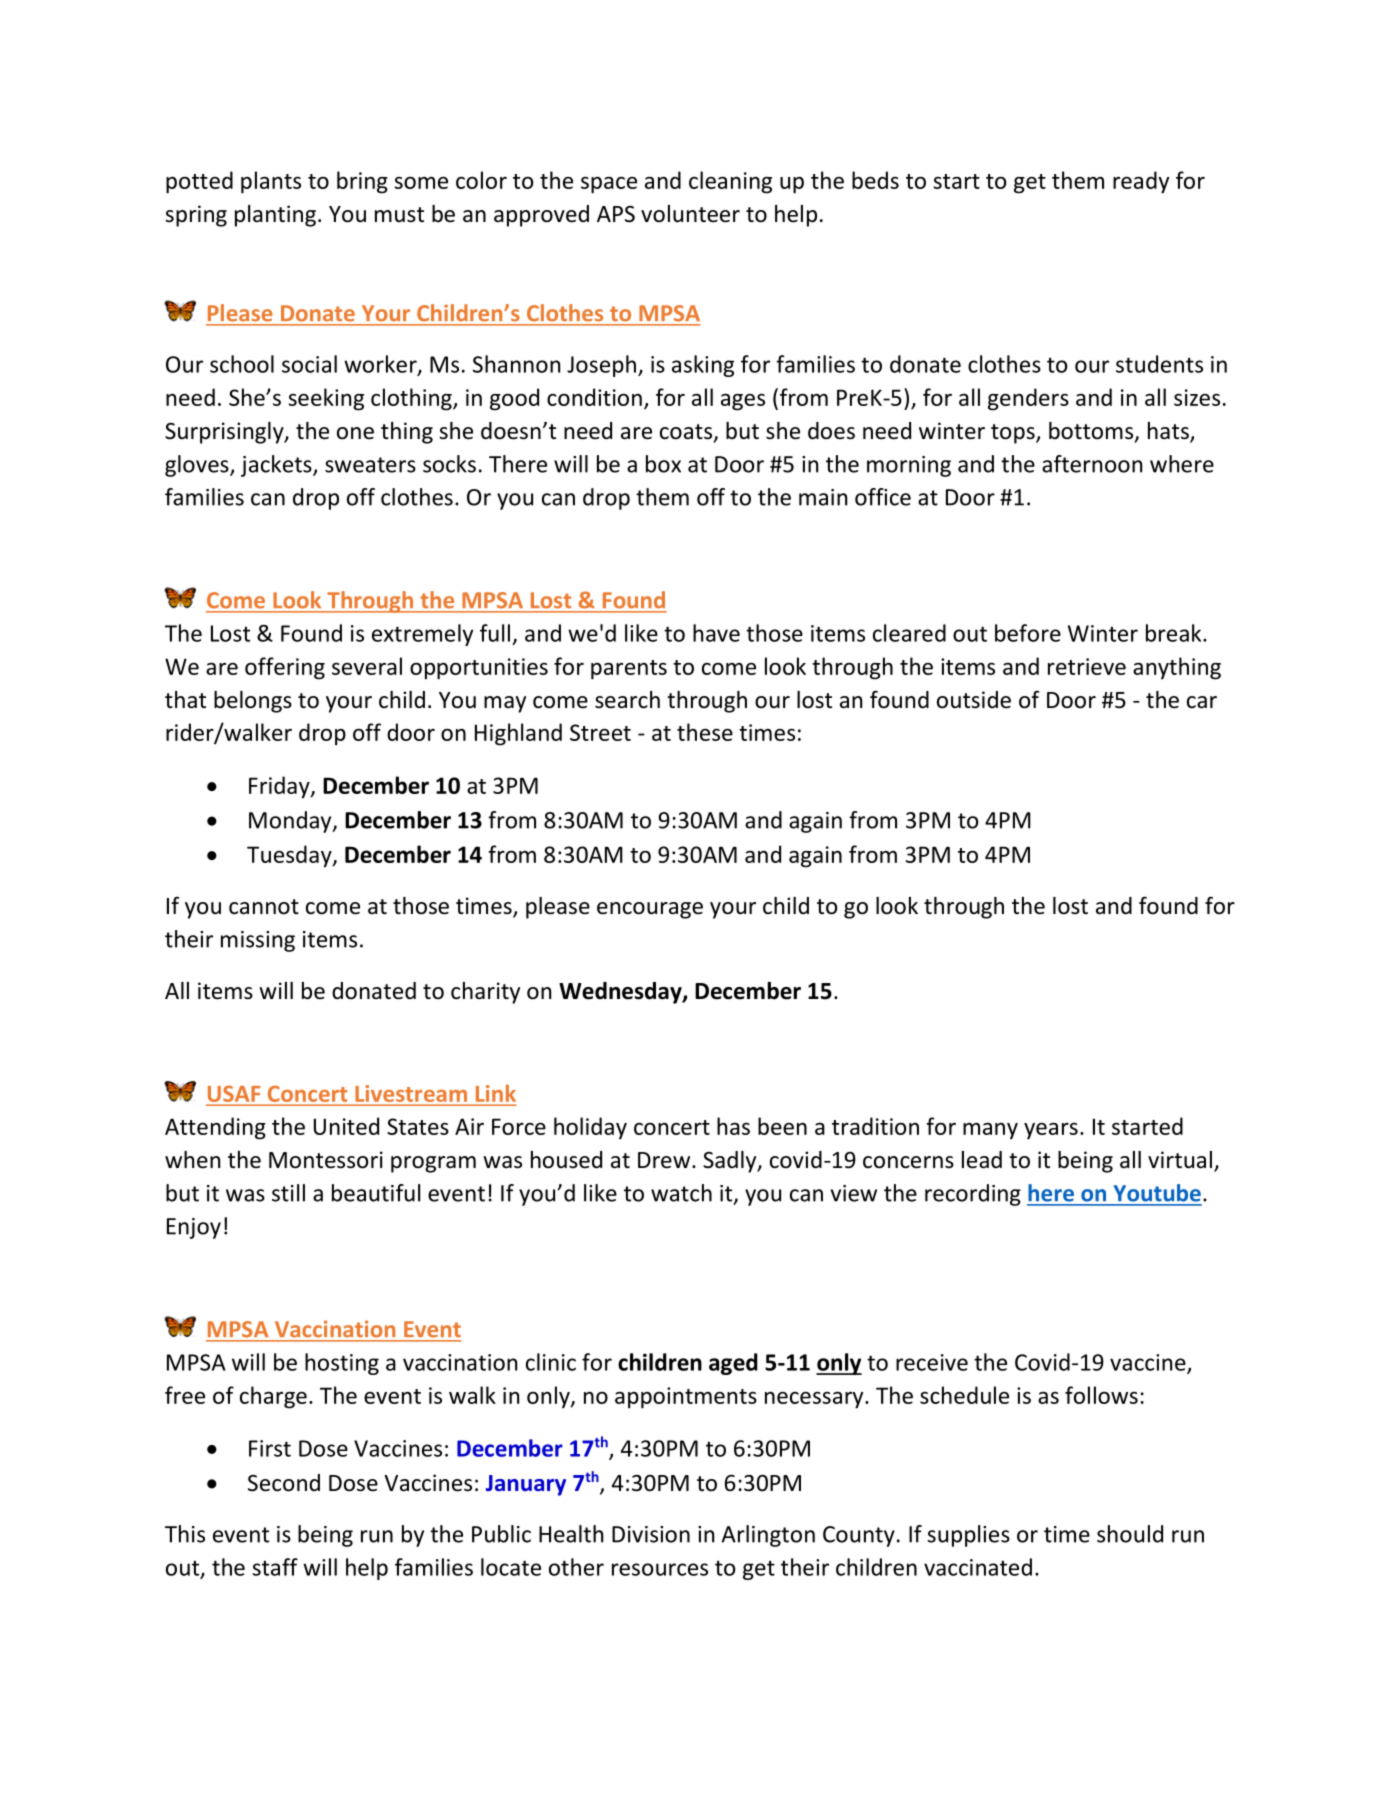 This screenshot has height=1812, width=1400. Describe the element at coordinates (690, 214) in the screenshot. I see `volunteer` at that location.
